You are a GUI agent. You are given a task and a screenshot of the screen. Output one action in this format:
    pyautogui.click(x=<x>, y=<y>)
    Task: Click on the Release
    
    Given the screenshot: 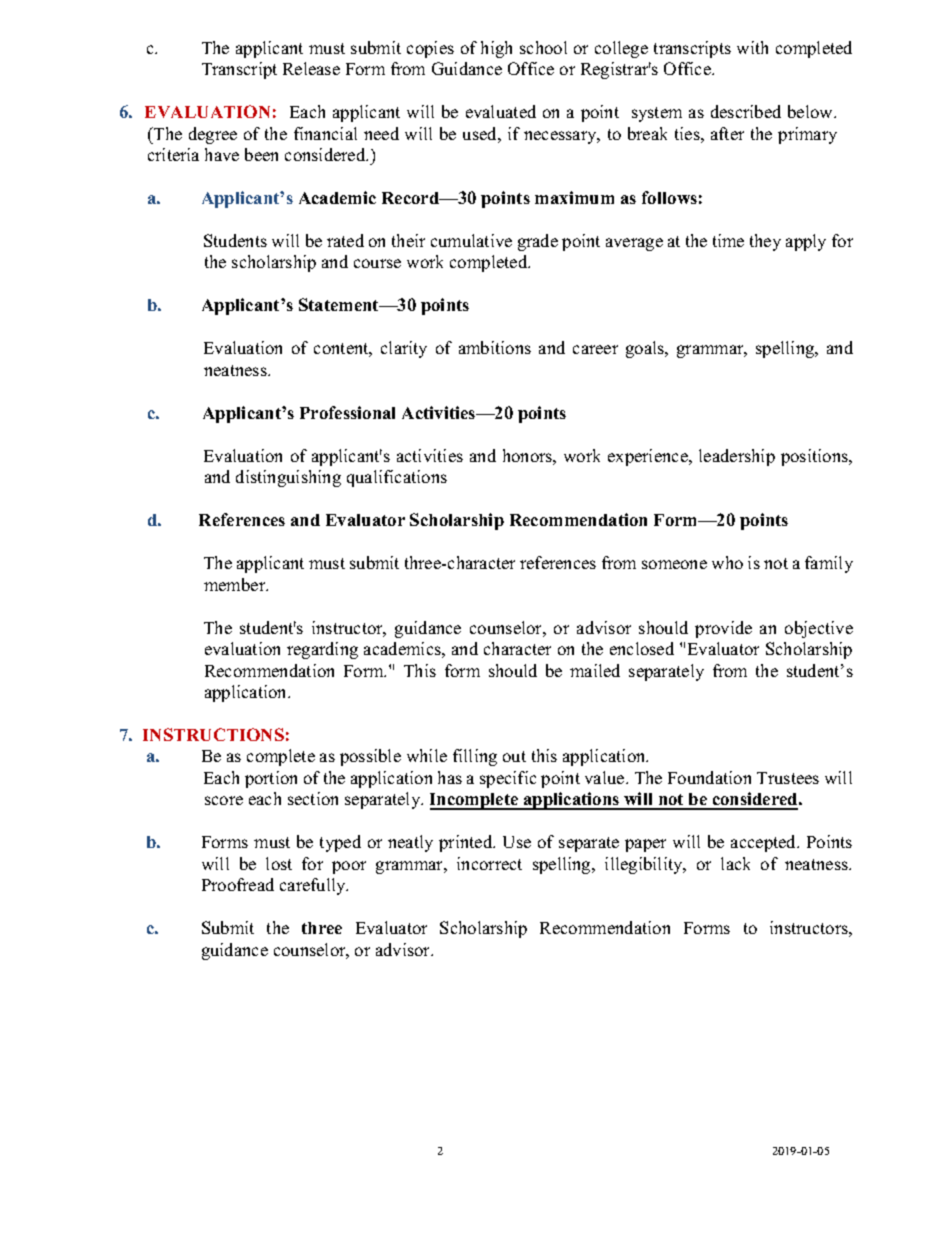 What is the action you would take?
    pyautogui.click(x=311, y=68)
